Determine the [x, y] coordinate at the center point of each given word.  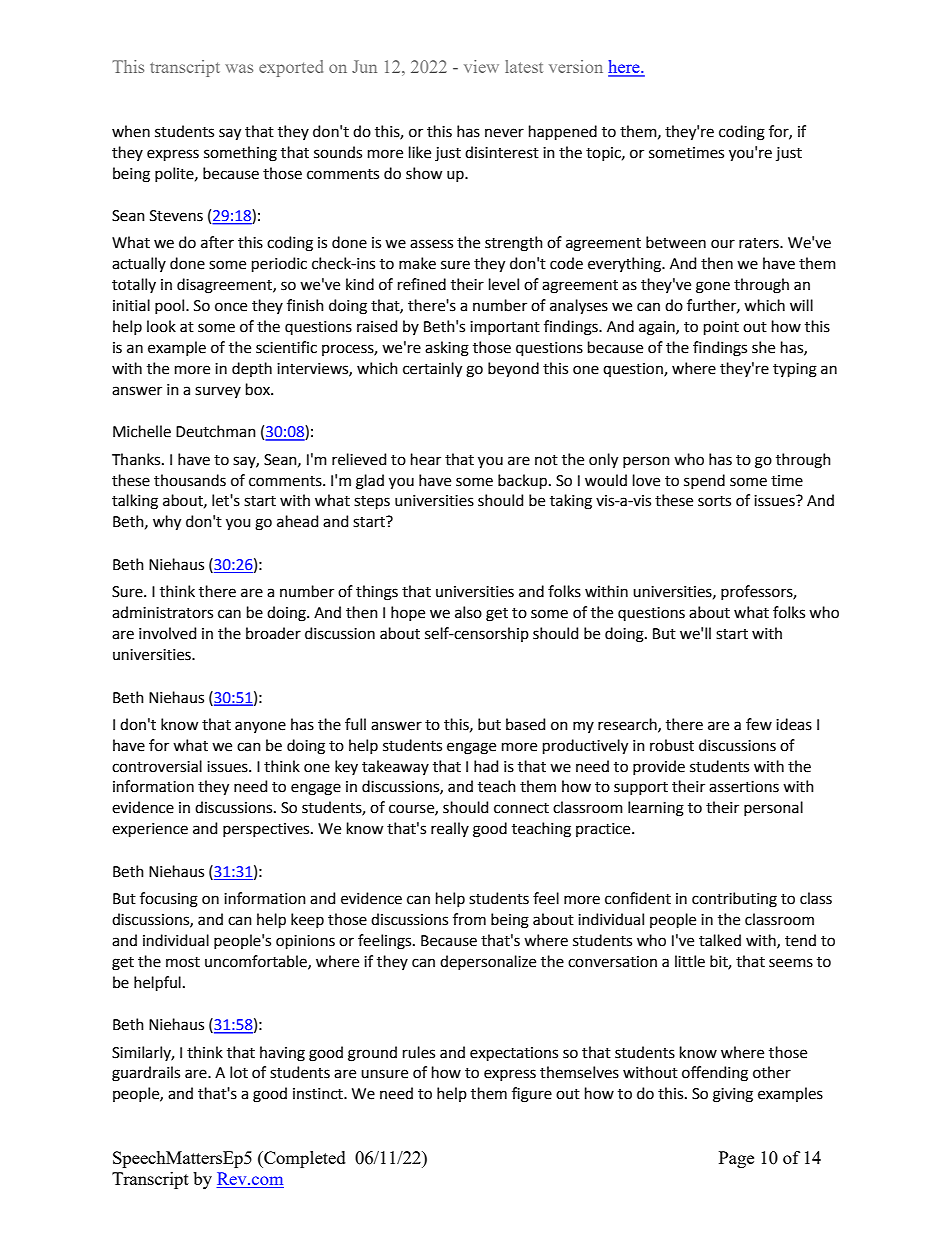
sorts [714, 501]
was [239, 68]
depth [252, 369]
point [721, 328]
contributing [734, 900]
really [450, 829]
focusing [169, 900]
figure [532, 1095]
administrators [162, 612]
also [468, 612]
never [504, 133]
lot [239, 1072]
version [576, 66]
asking [447, 349]
